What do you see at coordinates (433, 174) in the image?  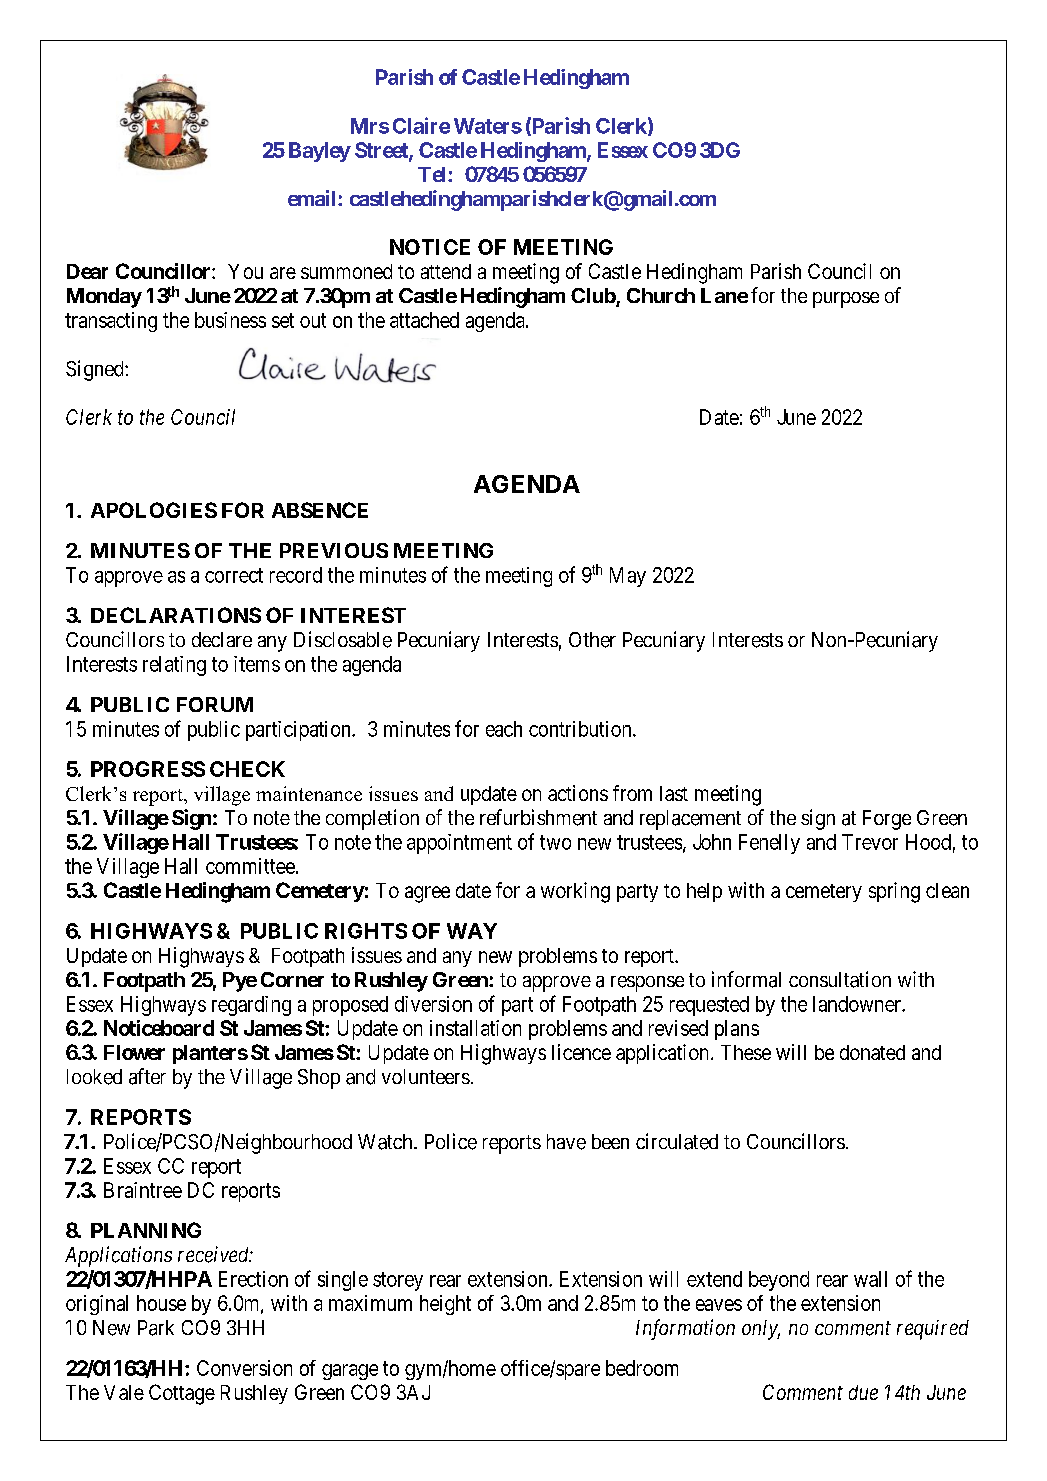 I see `Tel` at bounding box center [433, 174].
